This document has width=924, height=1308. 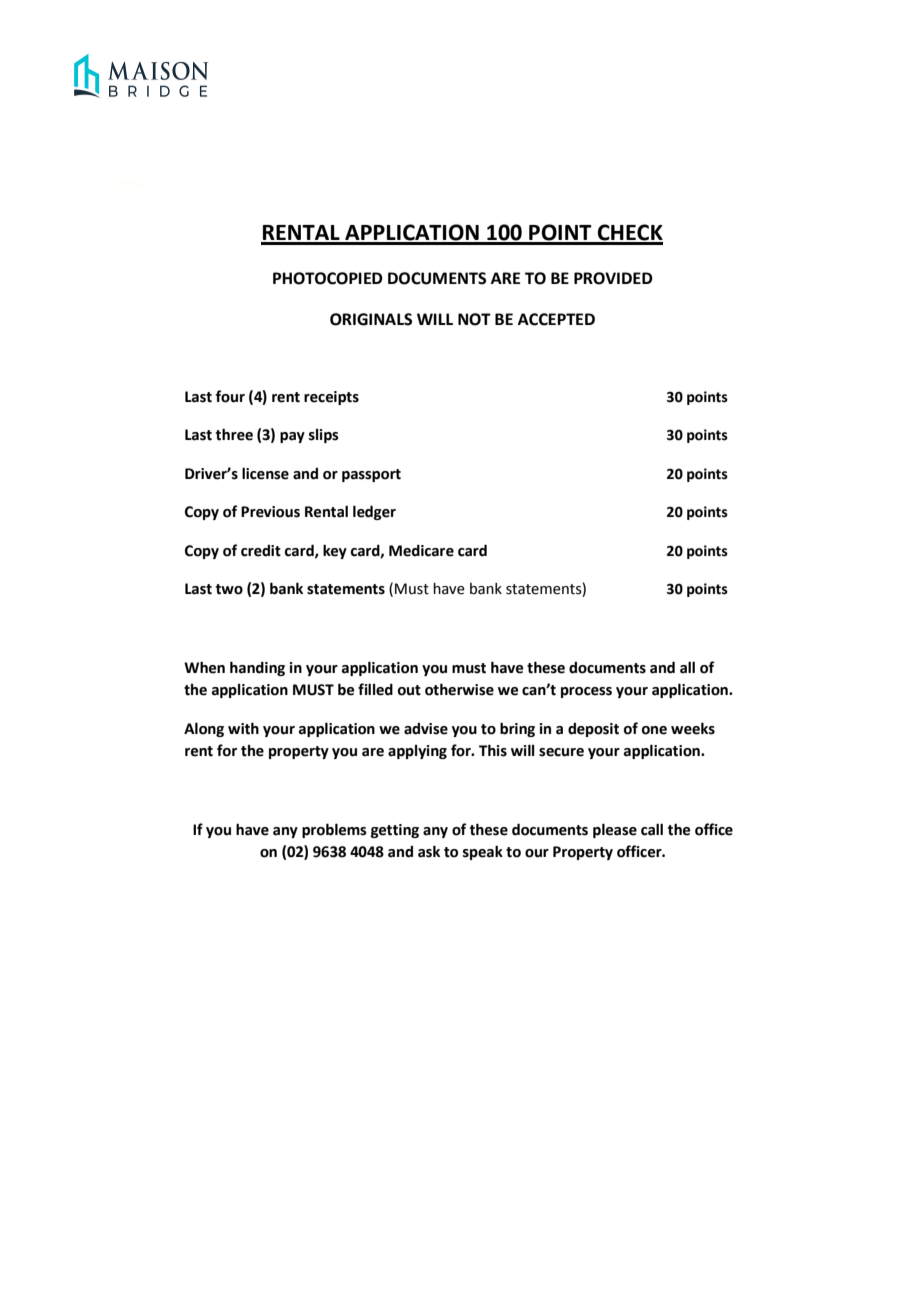 I want to click on credit, so click(x=261, y=551).
